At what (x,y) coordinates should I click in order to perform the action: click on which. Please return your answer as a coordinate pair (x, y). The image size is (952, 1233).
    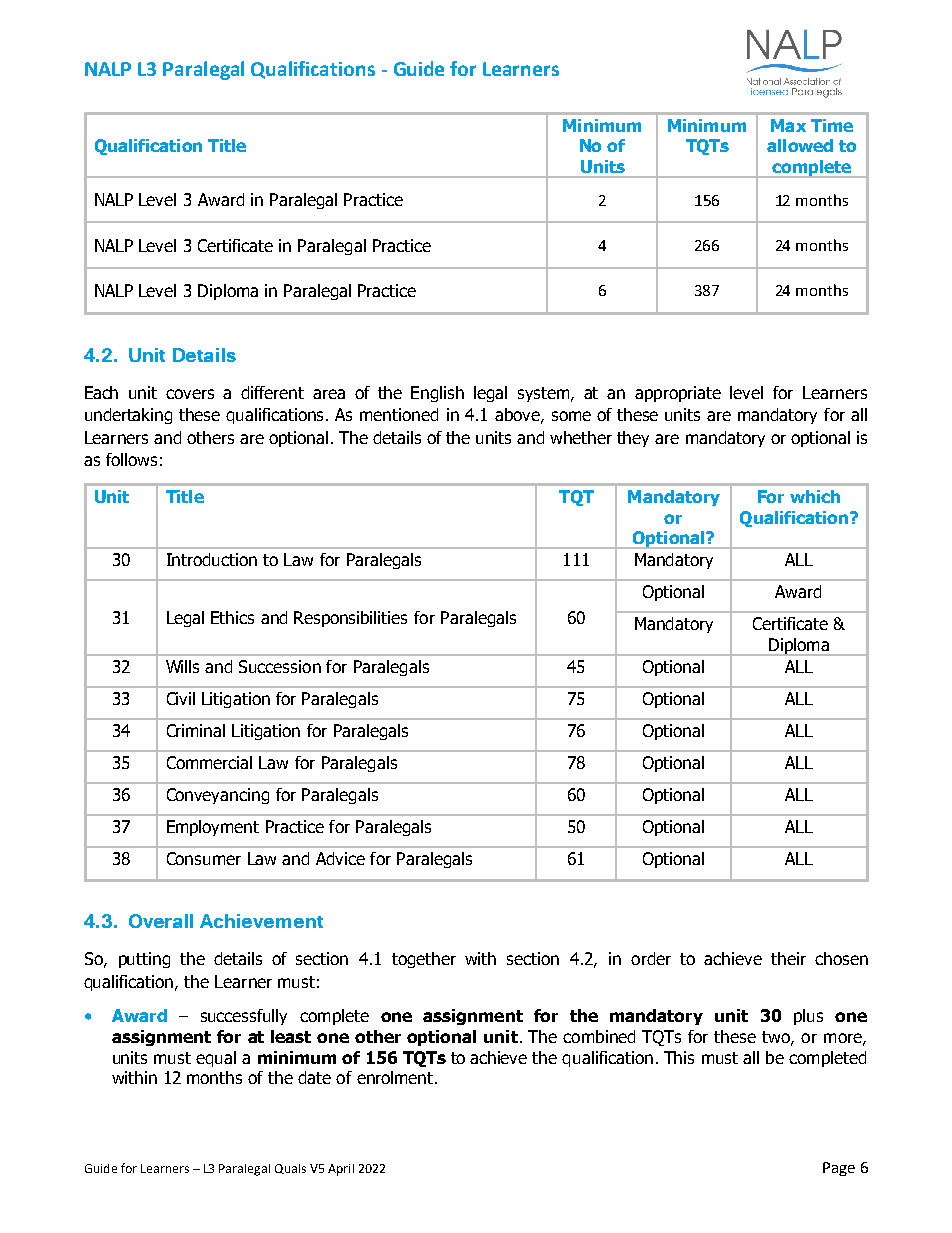
    Looking at the image, I should click on (815, 496).
